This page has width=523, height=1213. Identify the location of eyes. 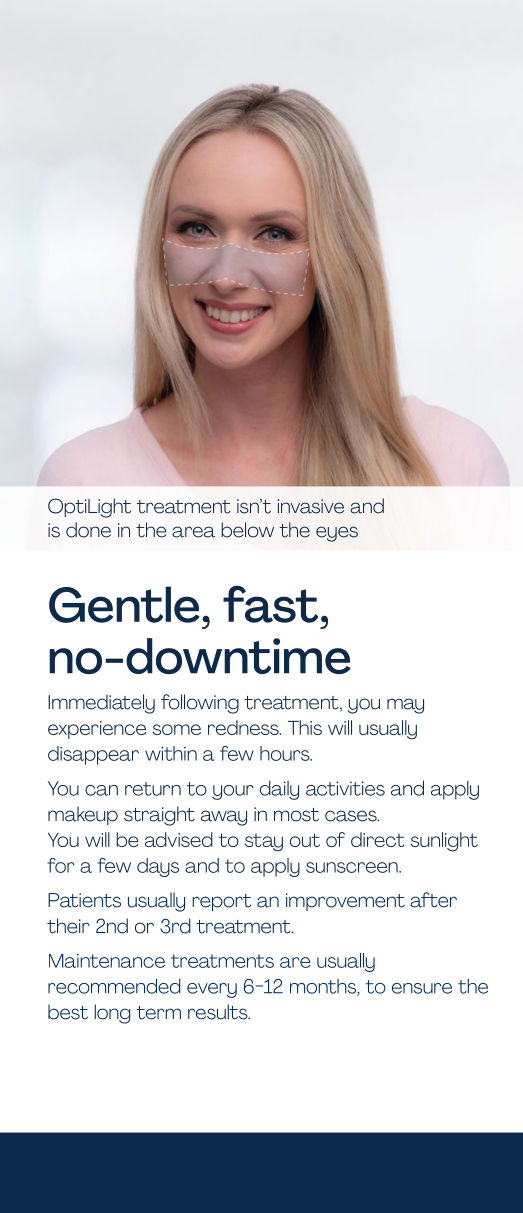
(337, 534).
